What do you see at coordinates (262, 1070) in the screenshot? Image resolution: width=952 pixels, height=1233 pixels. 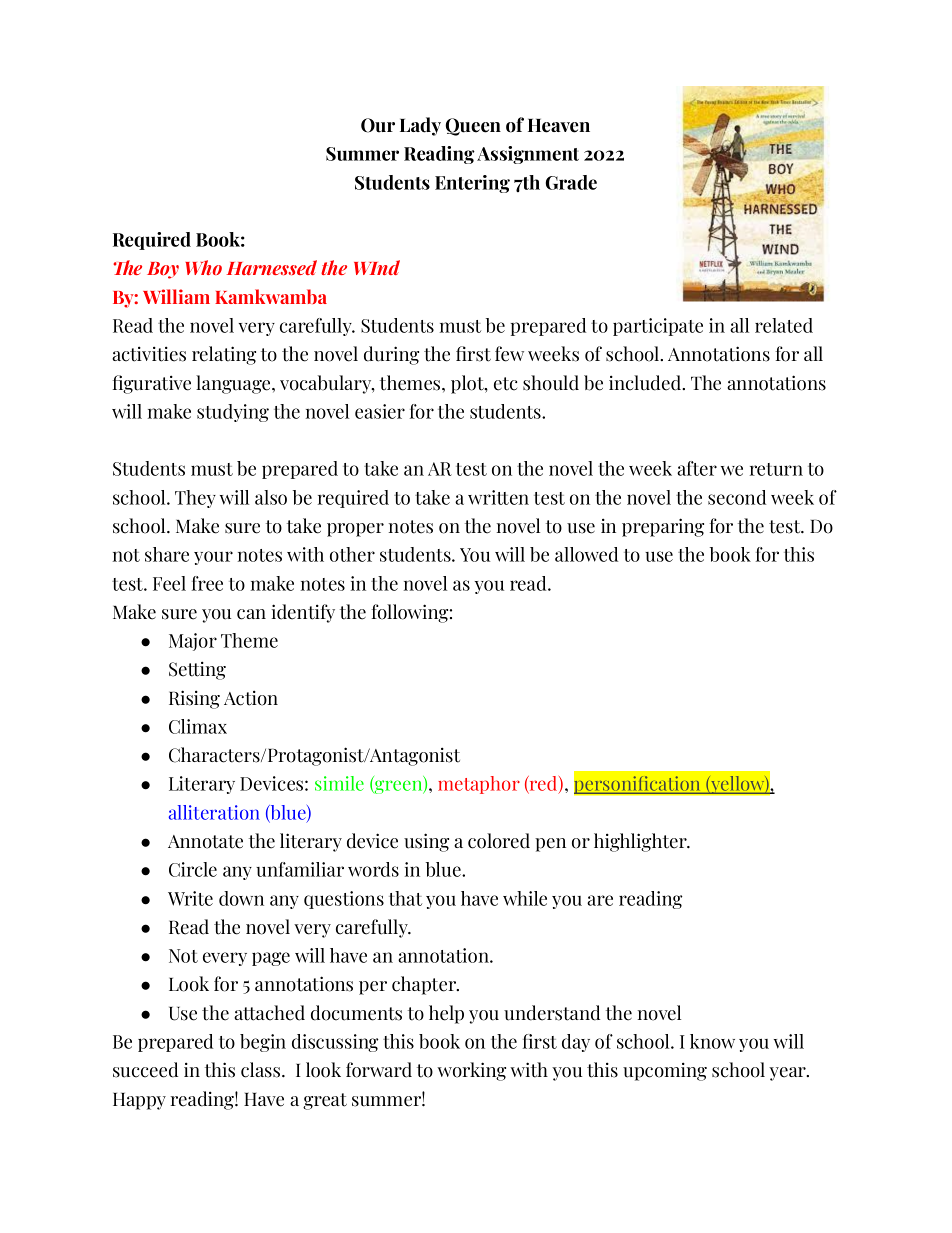 I see `class` at bounding box center [262, 1070].
